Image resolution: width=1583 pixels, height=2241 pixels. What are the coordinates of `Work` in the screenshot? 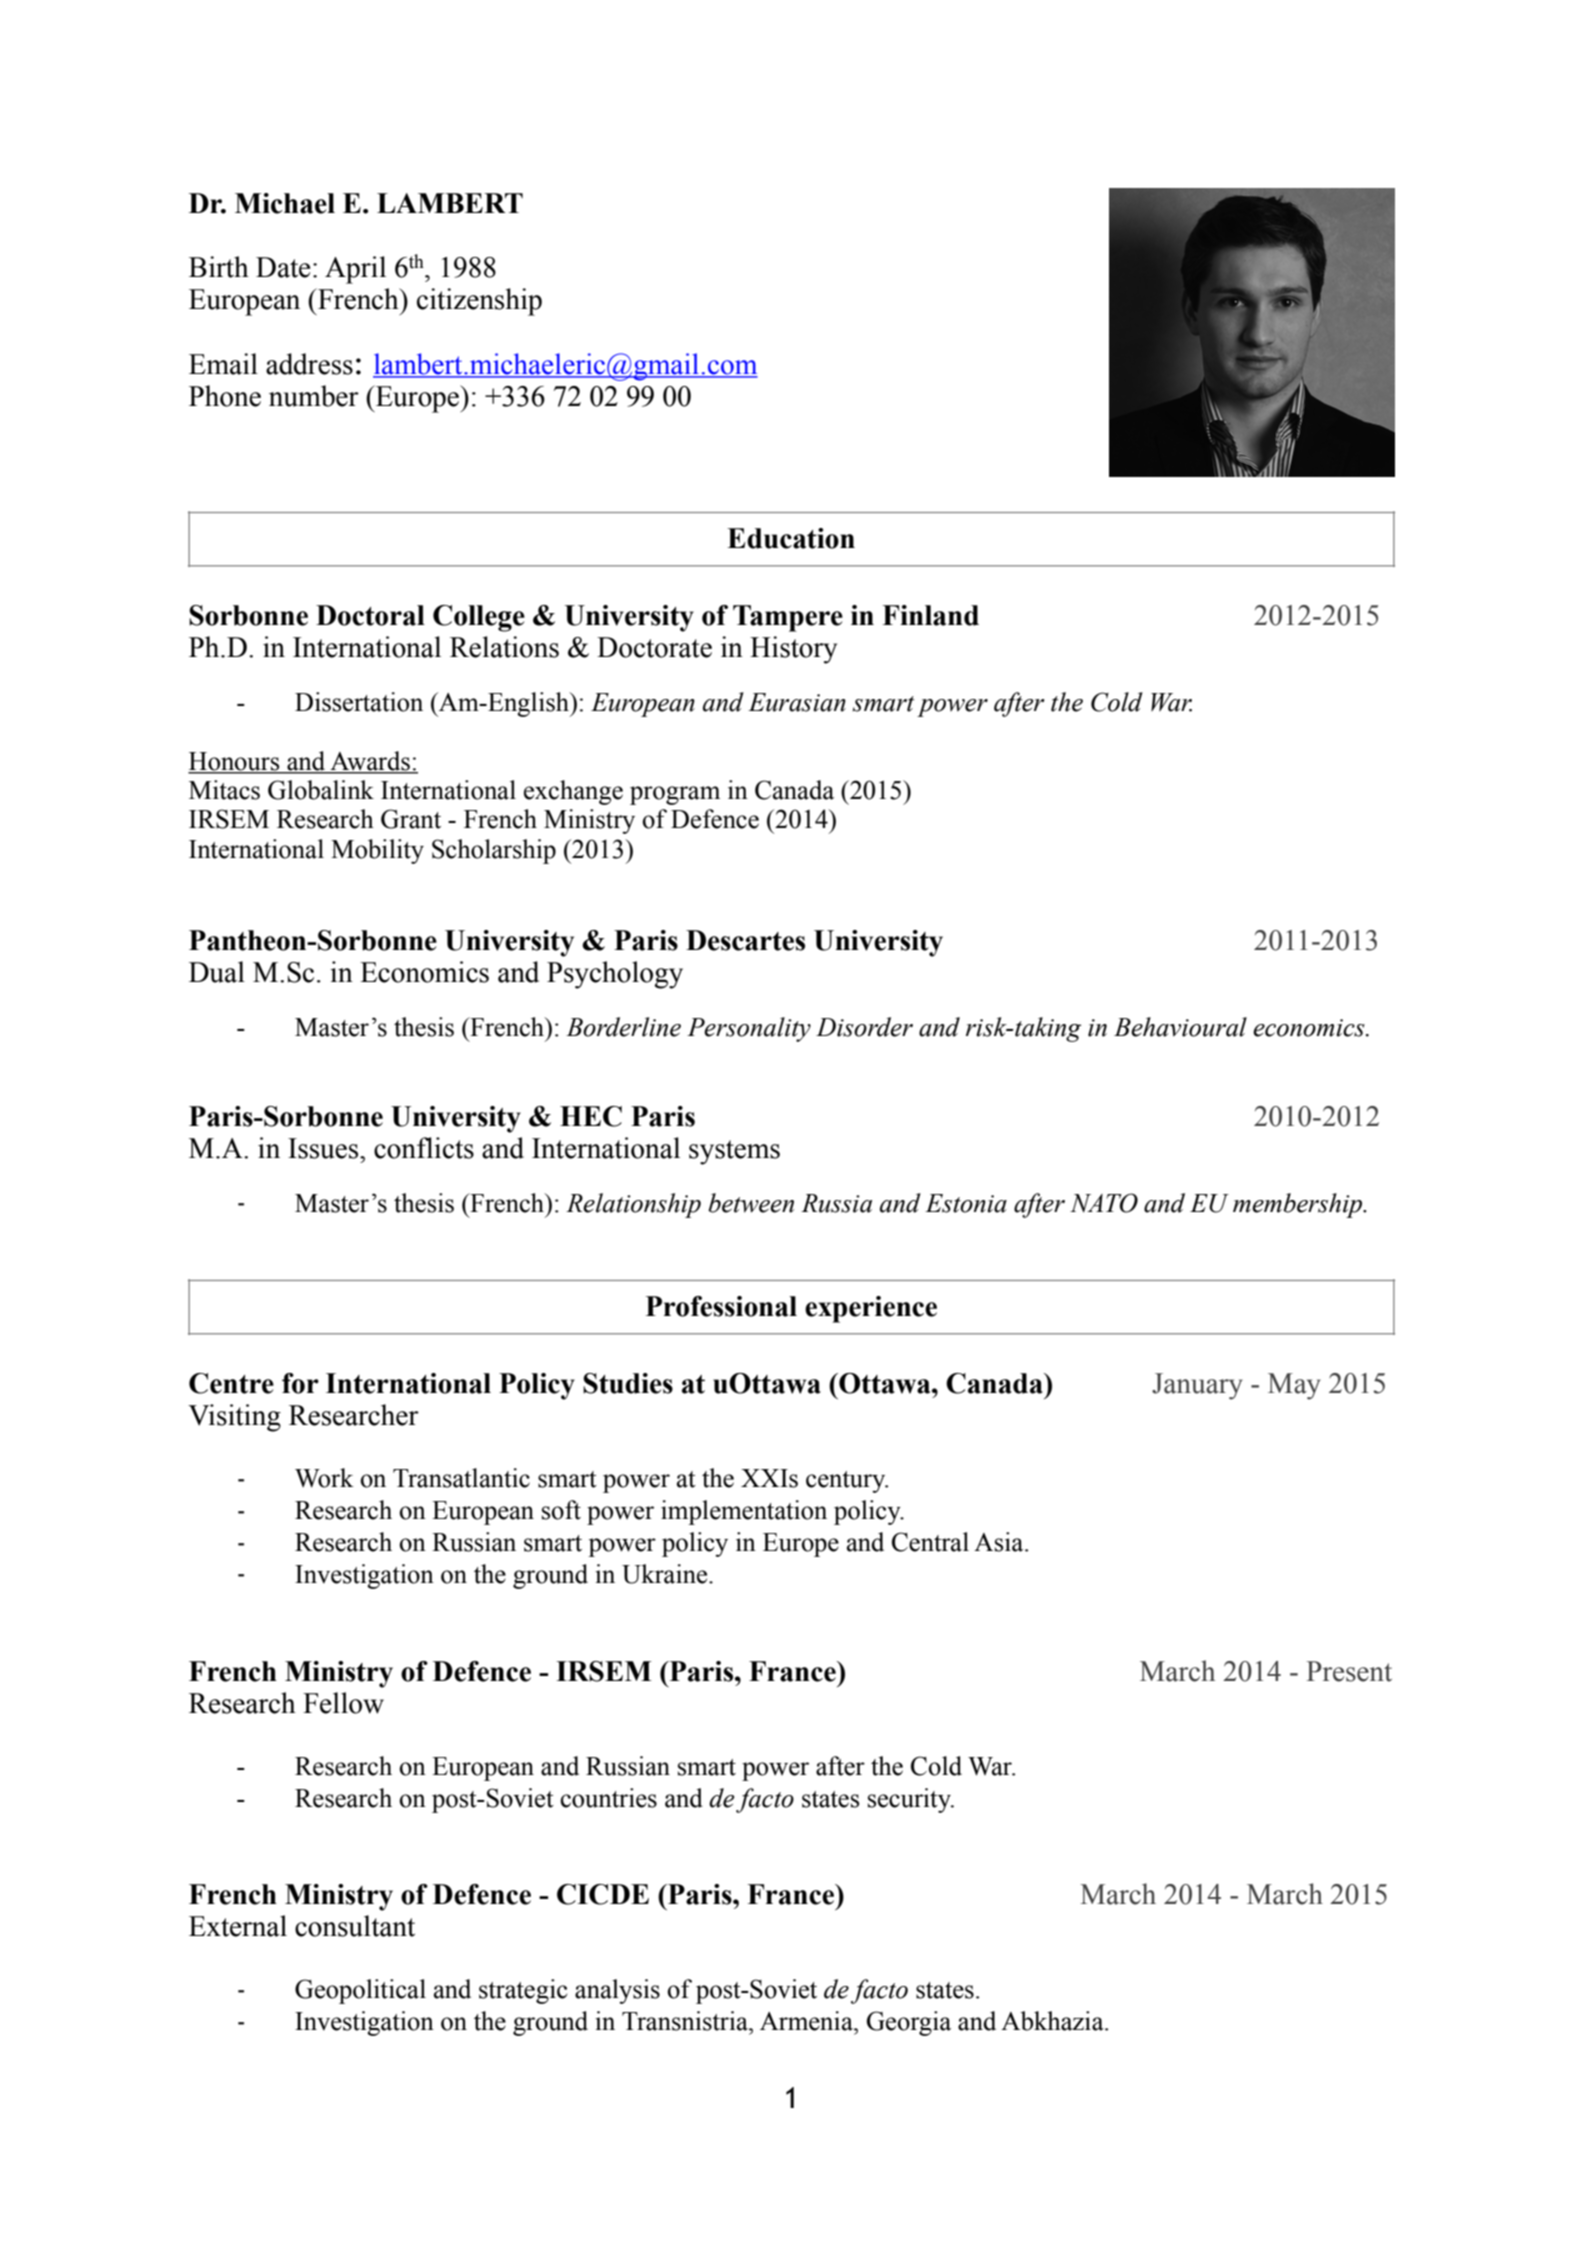 It's located at (324, 1478).
